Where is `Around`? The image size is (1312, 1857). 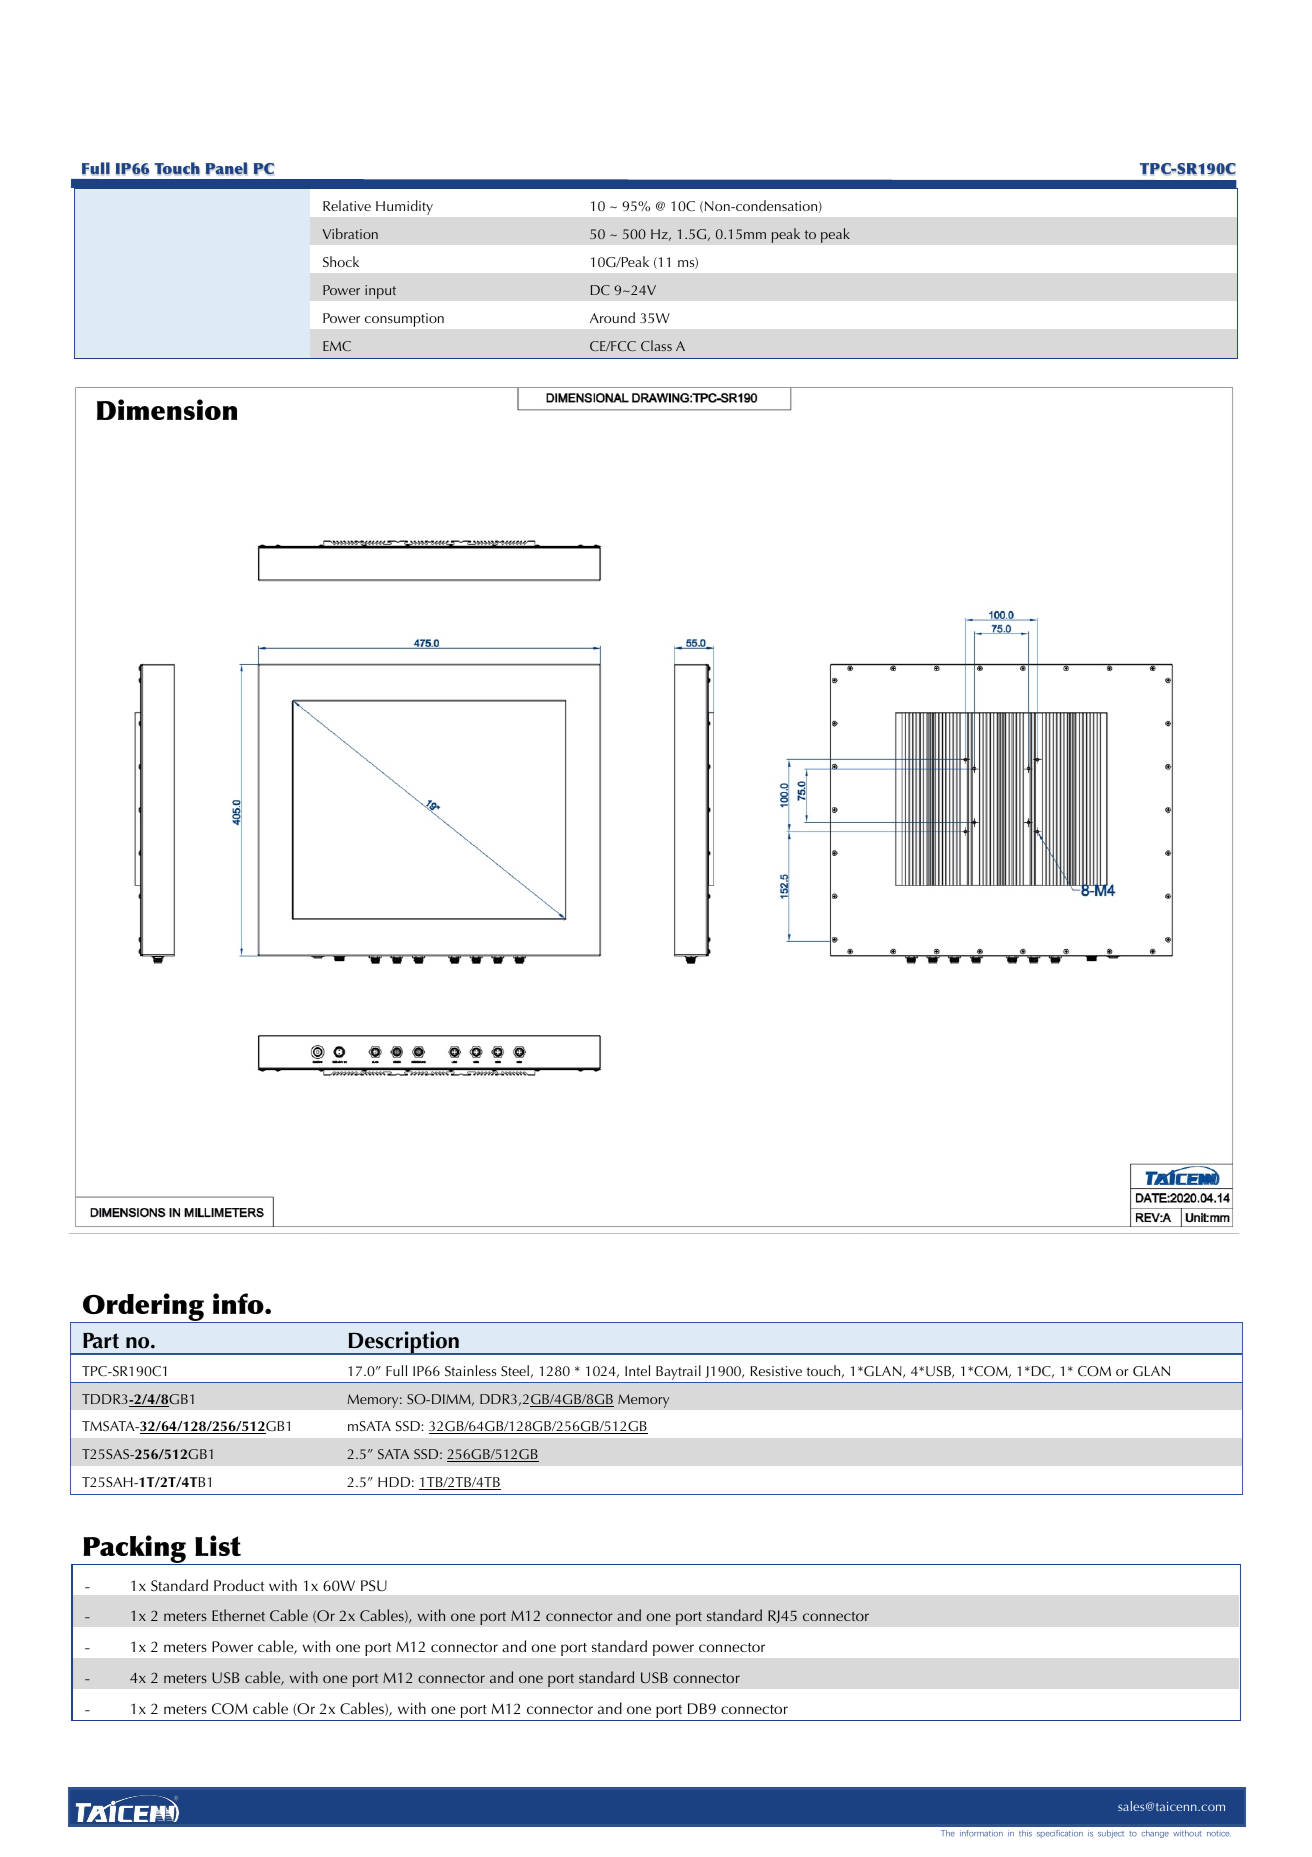 Around is located at coordinates (612, 317).
